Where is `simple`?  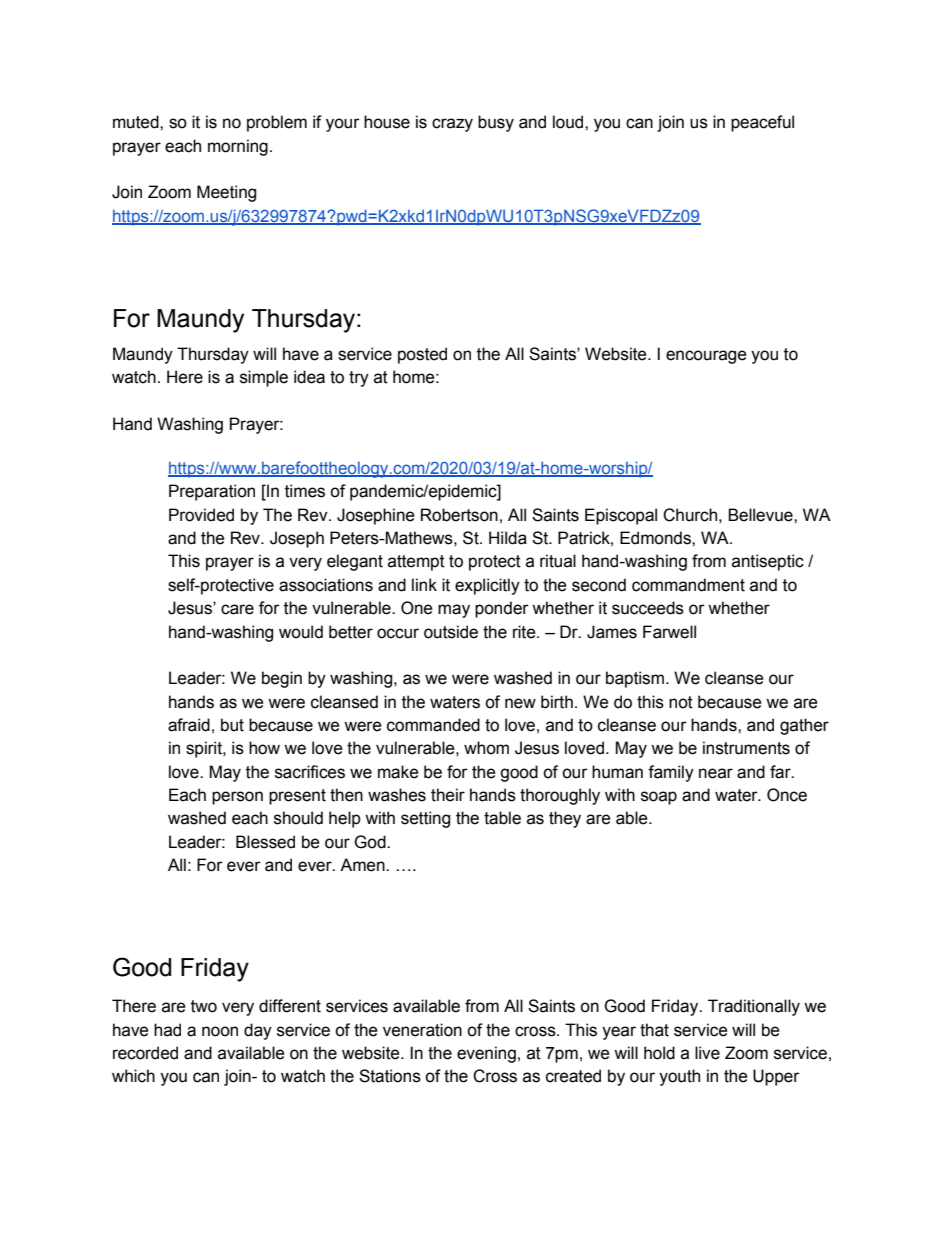
simple is located at coordinates (264, 378).
